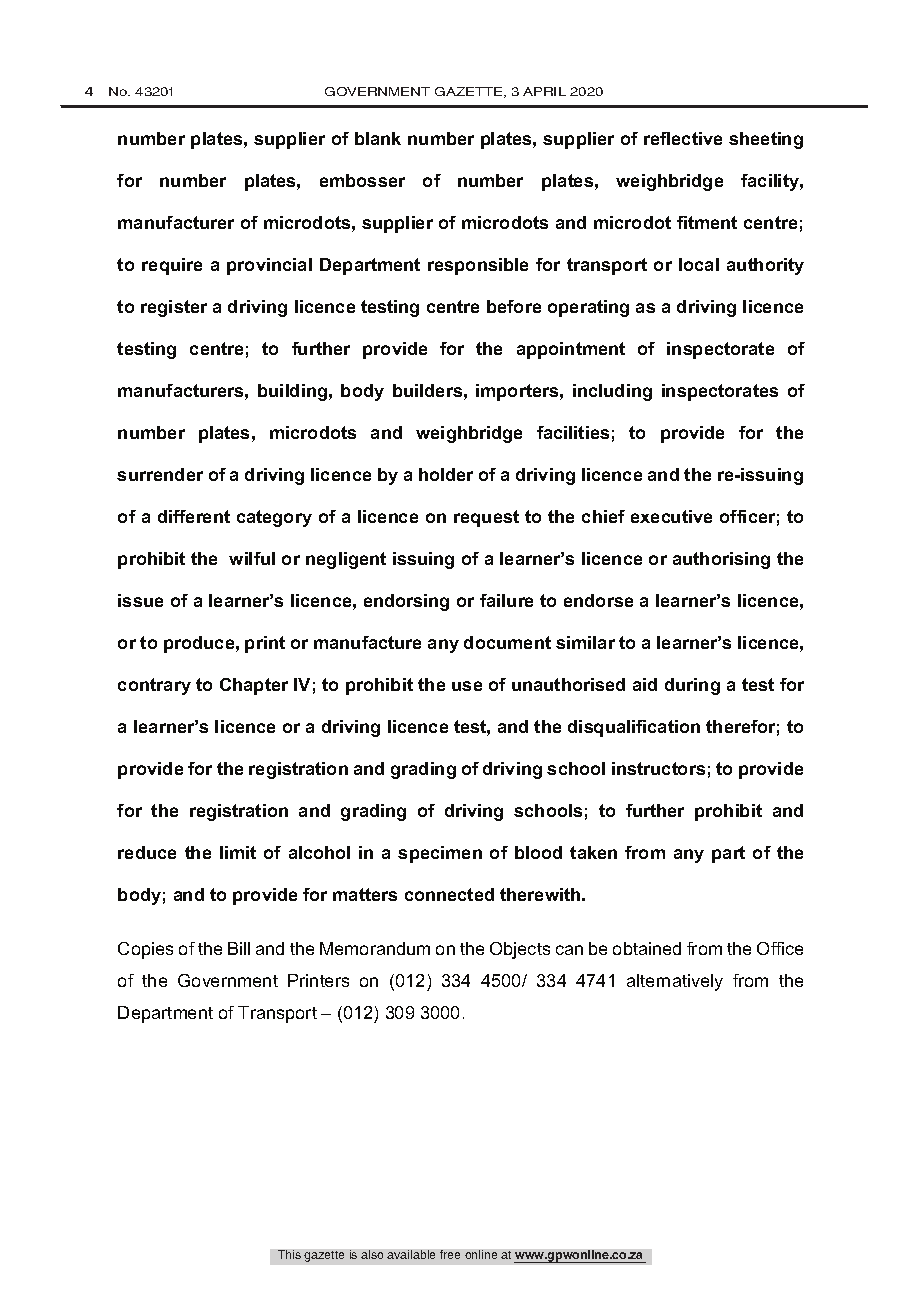 This document has width=924, height=1308. Describe the element at coordinates (449, 894) in the document. I see `connected` at that location.
